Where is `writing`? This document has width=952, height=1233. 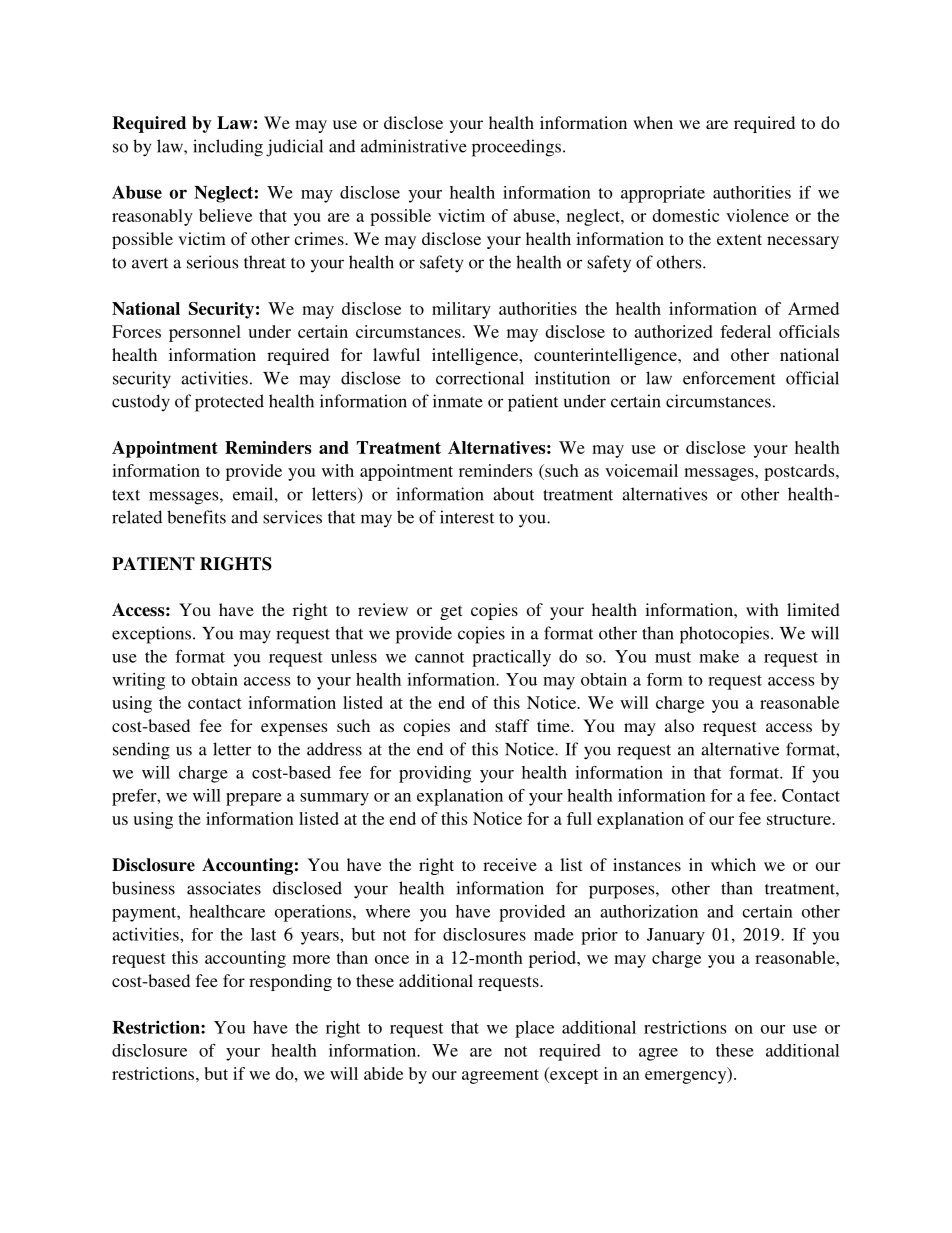
writing is located at coordinates (138, 681).
